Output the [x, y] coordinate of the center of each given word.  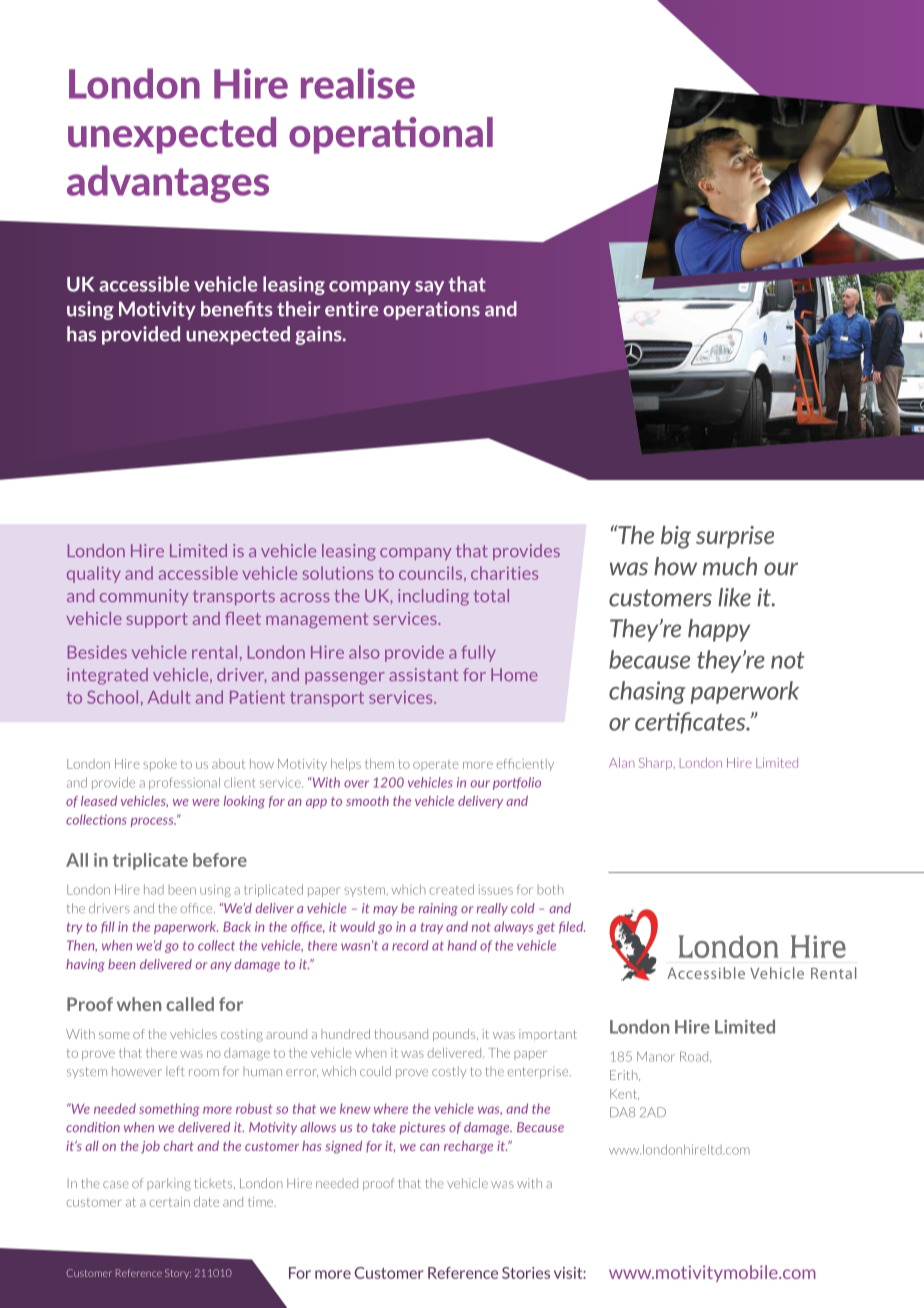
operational [391, 135]
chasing [647, 692]
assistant [423, 674]
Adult [169, 697]
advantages [168, 184]
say [429, 288]
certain [169, 1202]
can [429, 1147]
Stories [526, 1273]
